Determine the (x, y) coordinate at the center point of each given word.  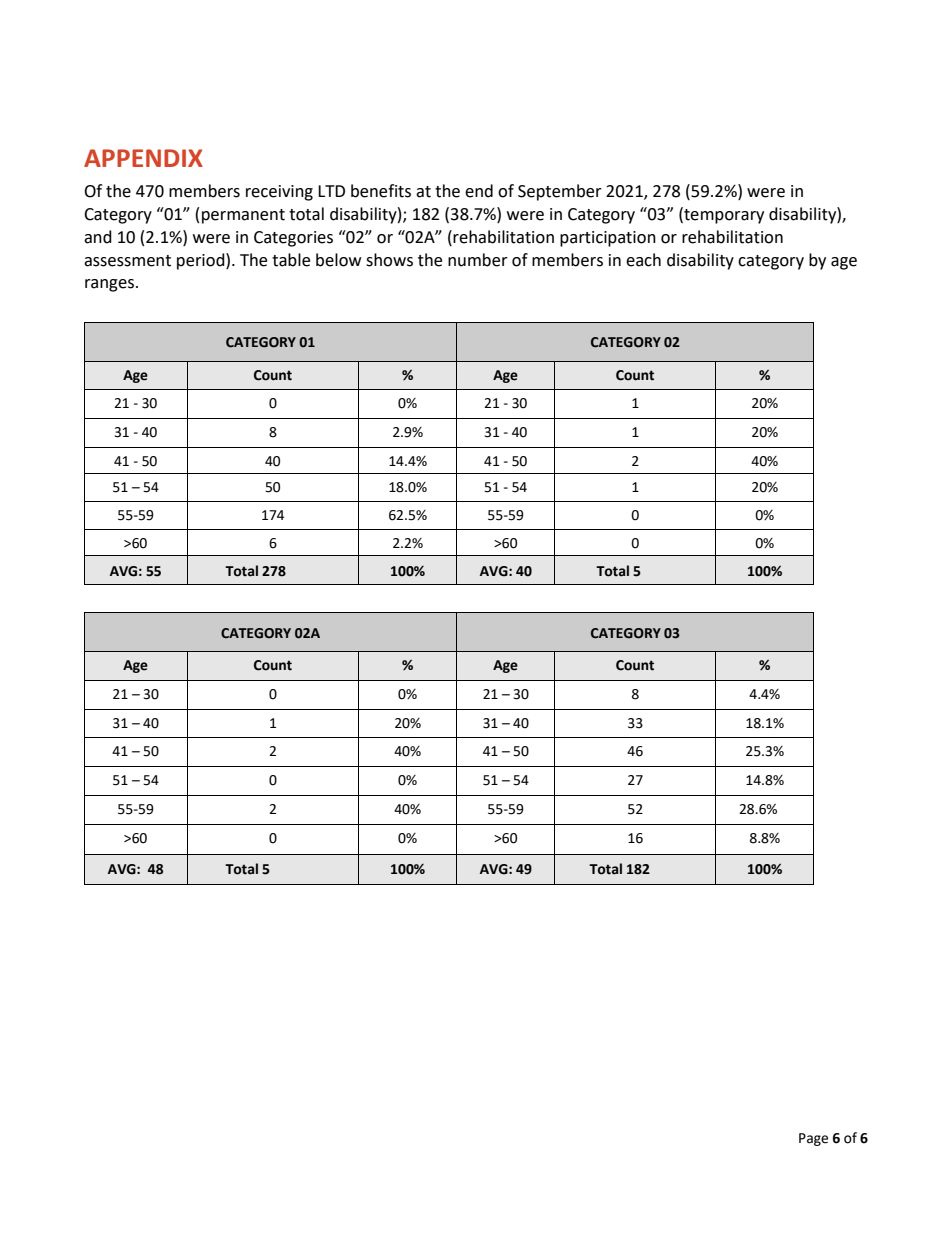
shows (389, 260)
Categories (293, 239)
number (478, 260)
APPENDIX (143, 158)
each (643, 260)
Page (813, 1139)
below (338, 260)
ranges (109, 285)
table (291, 260)
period (202, 261)
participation (608, 239)
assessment (127, 261)
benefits (381, 191)
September (560, 192)
